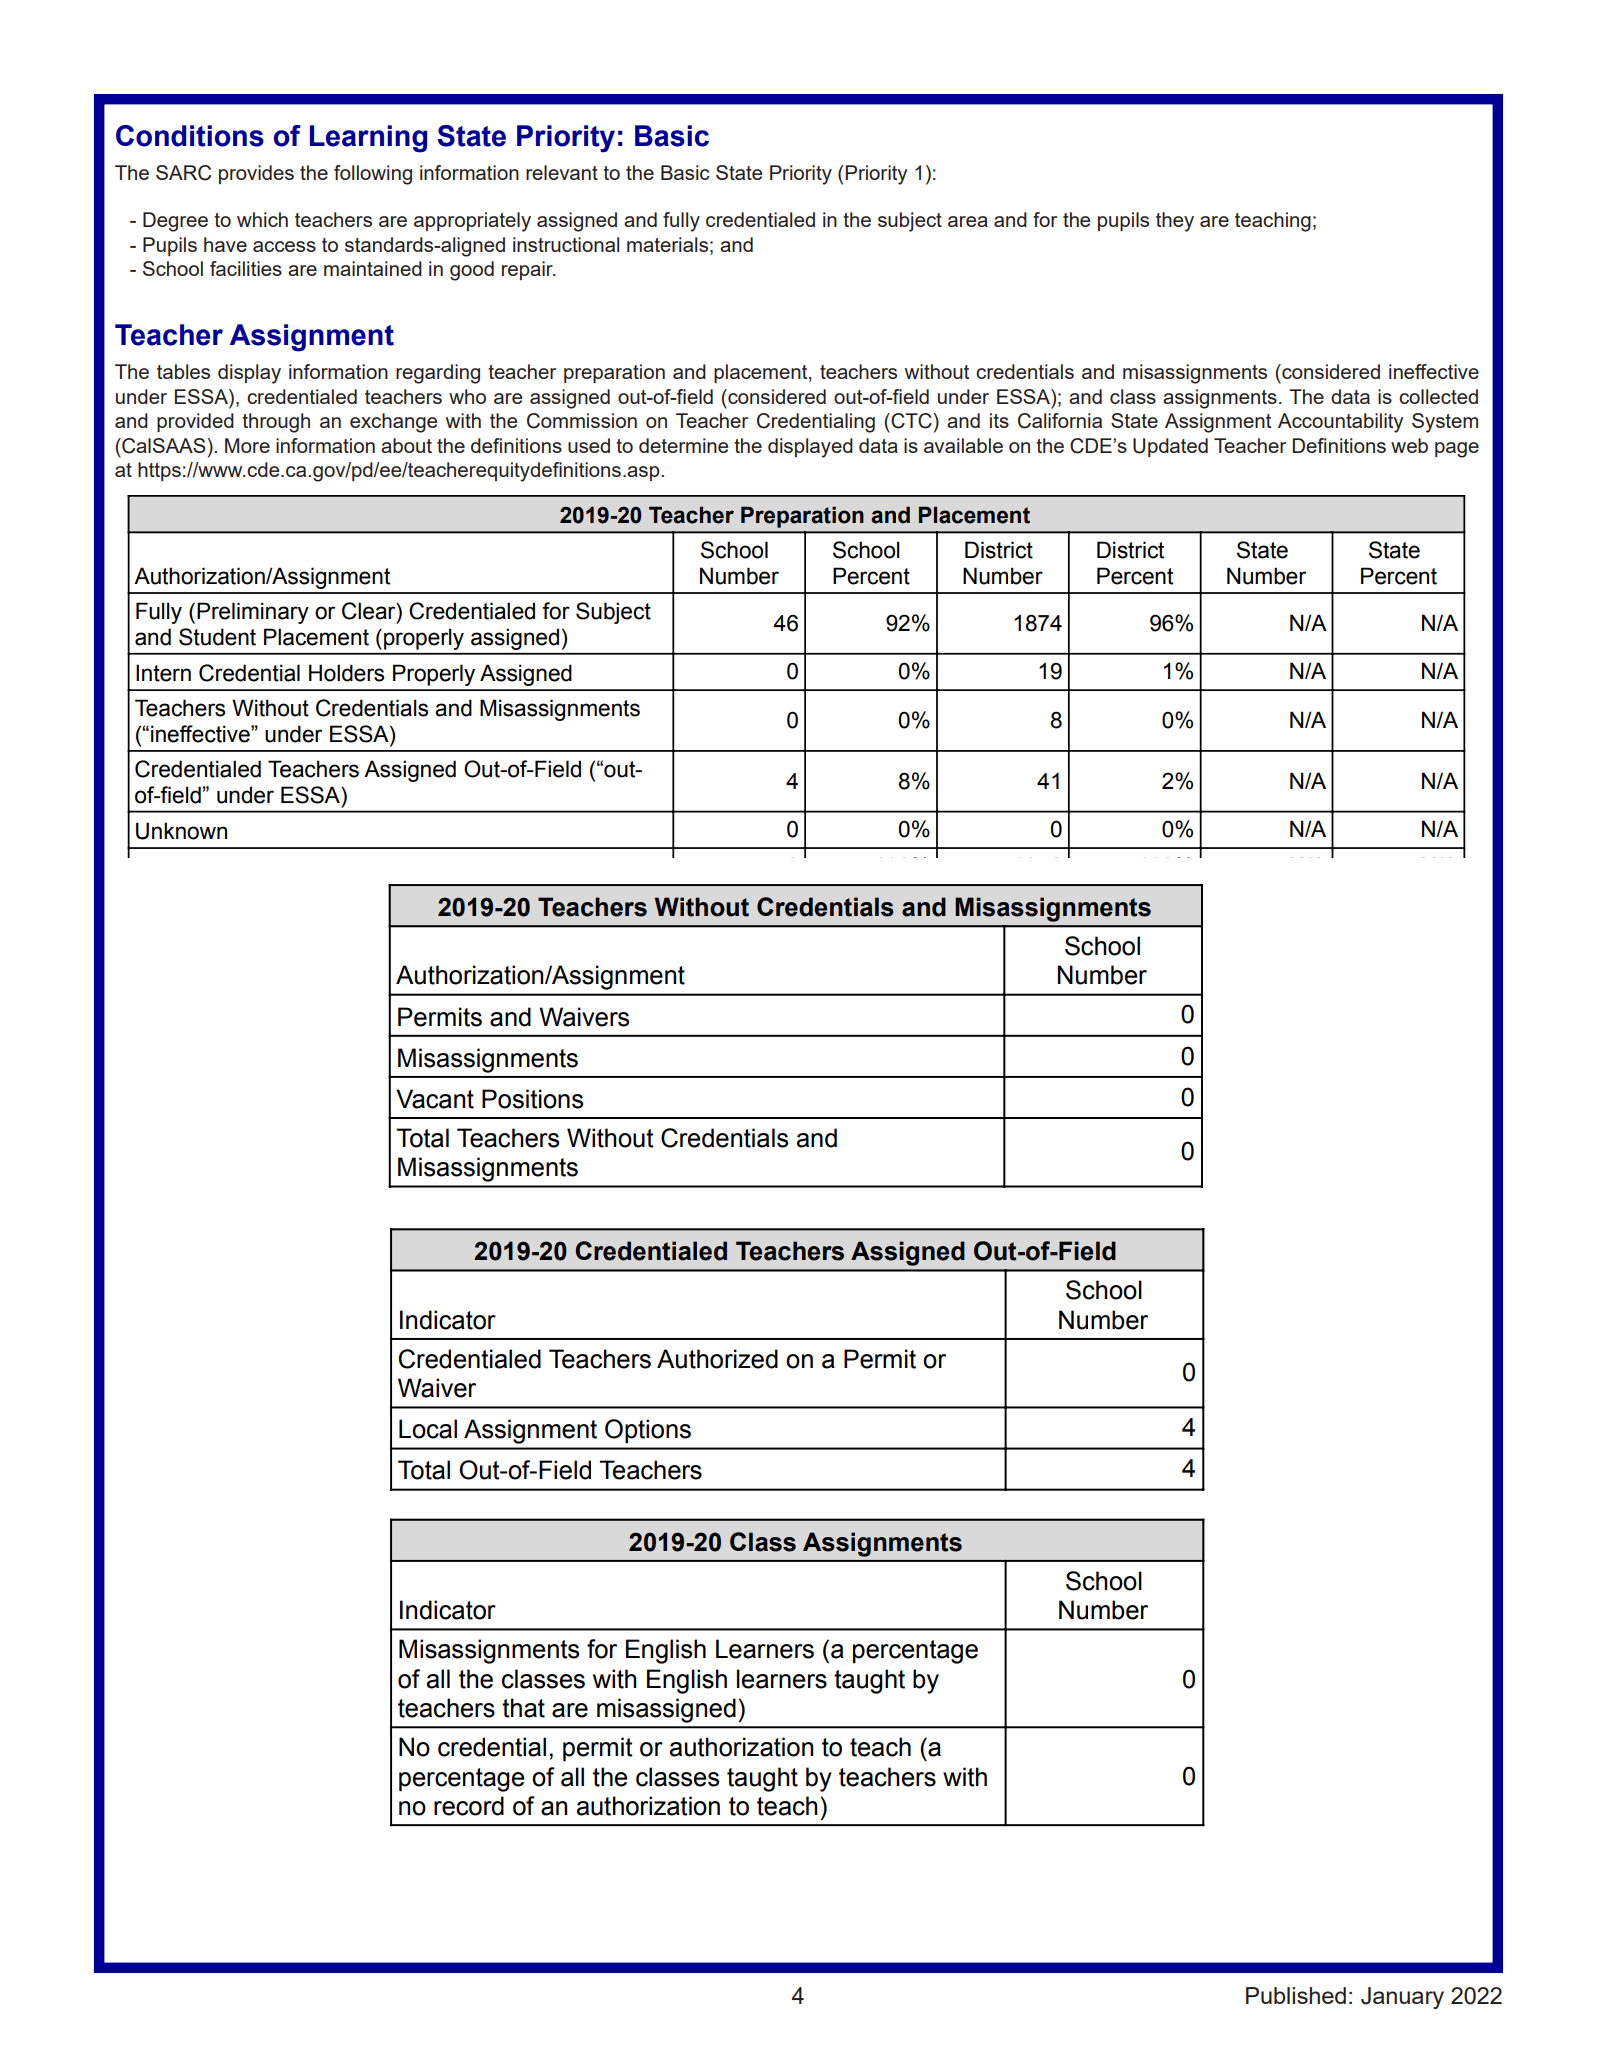 The image size is (1597, 2067). I want to click on they, so click(1175, 222).
